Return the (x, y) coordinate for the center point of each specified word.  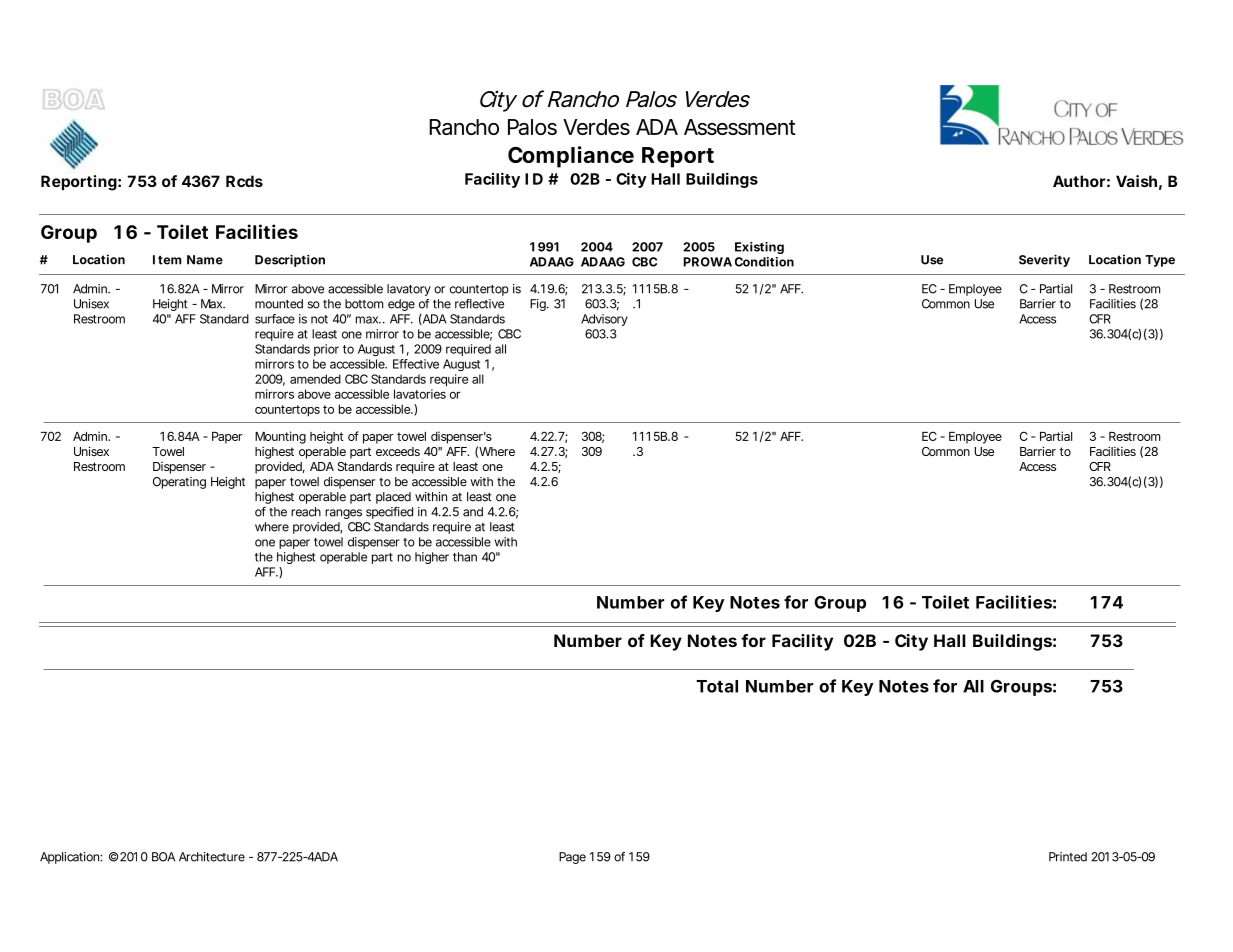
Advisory (604, 320)
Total (717, 686)
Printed (1068, 857)
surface (275, 319)
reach (306, 512)
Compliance (571, 157)
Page (572, 858)
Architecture (212, 857)
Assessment (740, 127)
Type (1160, 261)
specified (389, 513)
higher (432, 558)
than (465, 557)
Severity (1044, 260)
